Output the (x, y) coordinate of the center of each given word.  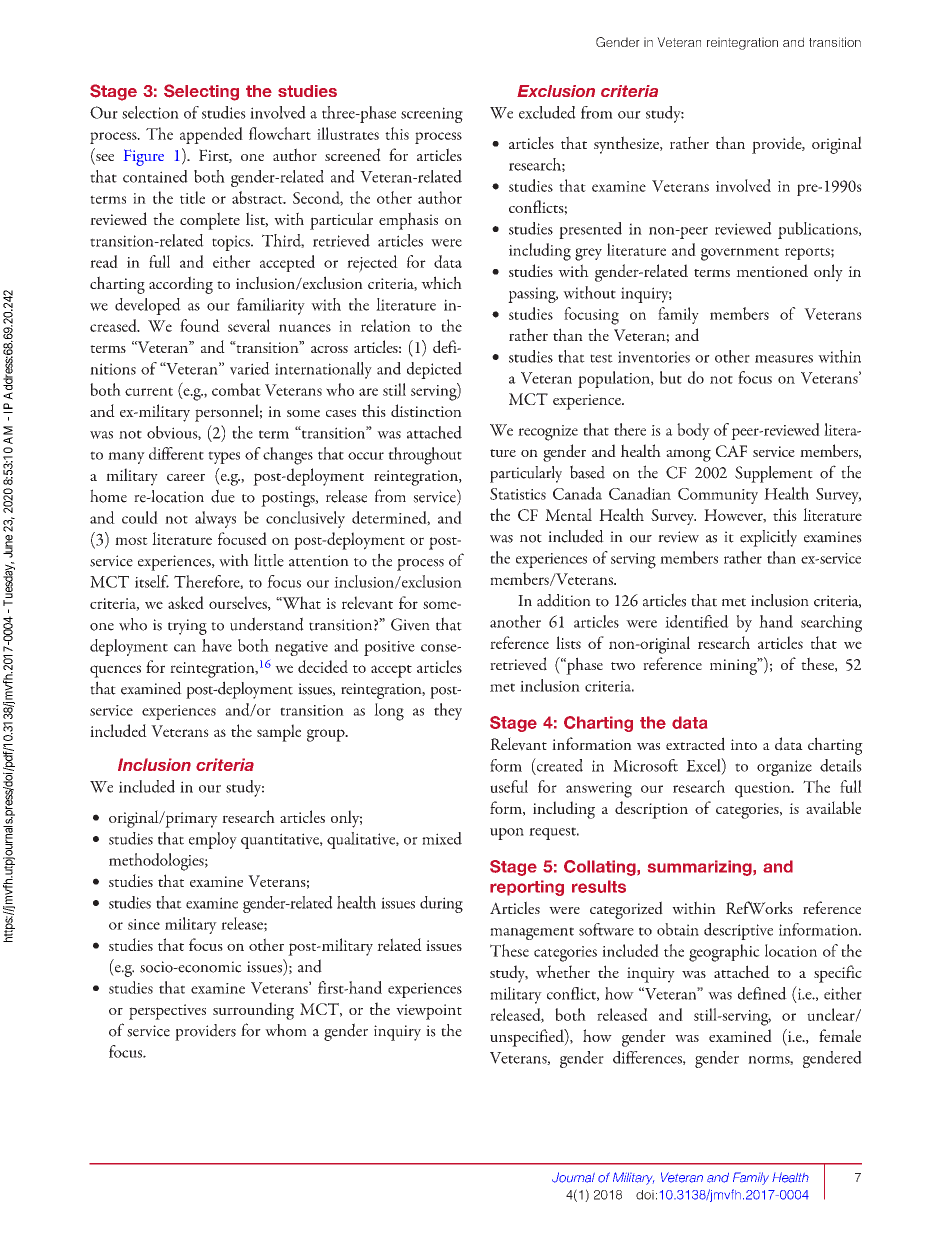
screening (432, 115)
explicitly (768, 538)
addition (564, 600)
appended (211, 135)
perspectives (167, 1012)
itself (152, 581)
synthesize (627, 145)
